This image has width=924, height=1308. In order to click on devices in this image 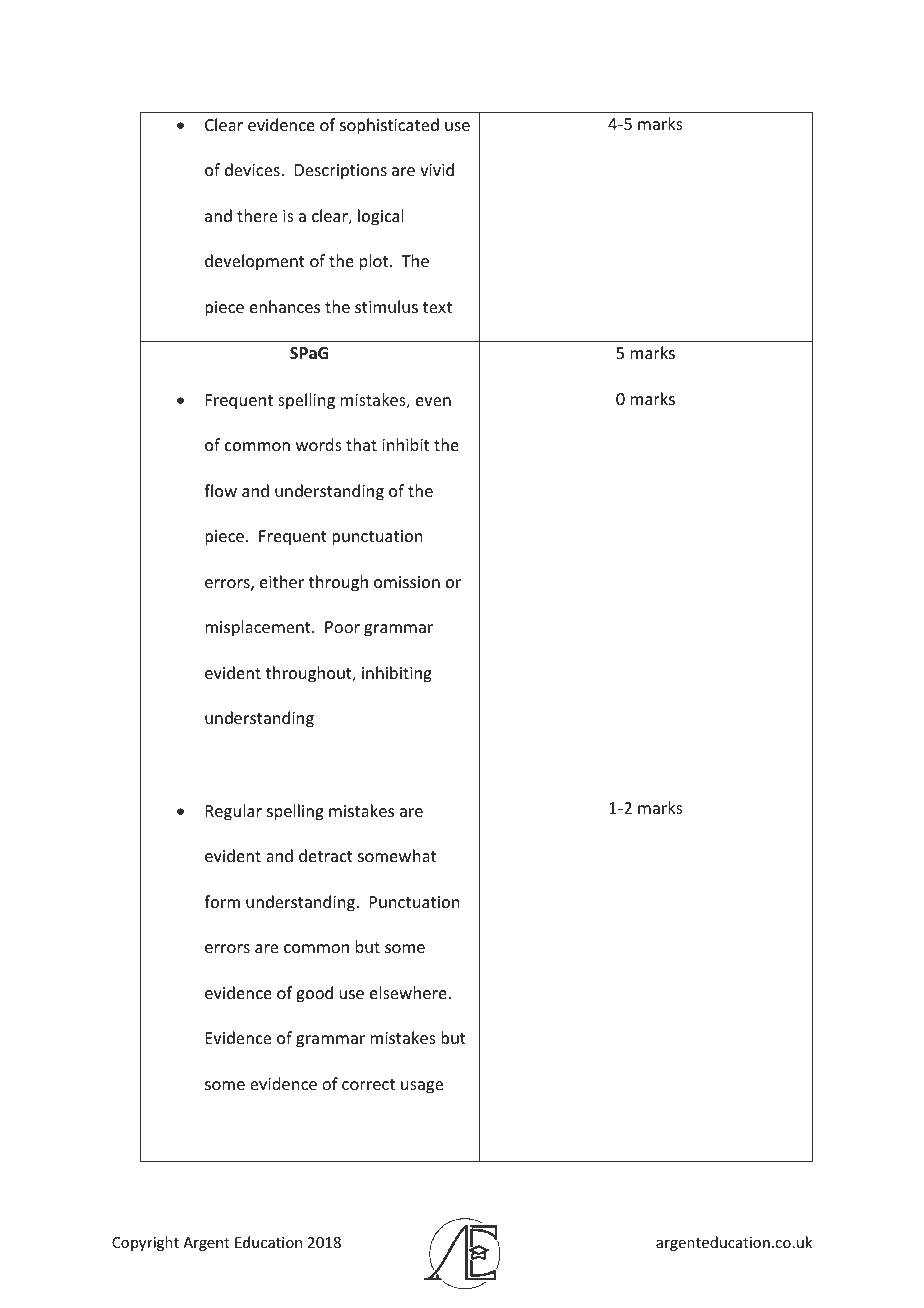, I will do `click(253, 169)`.
